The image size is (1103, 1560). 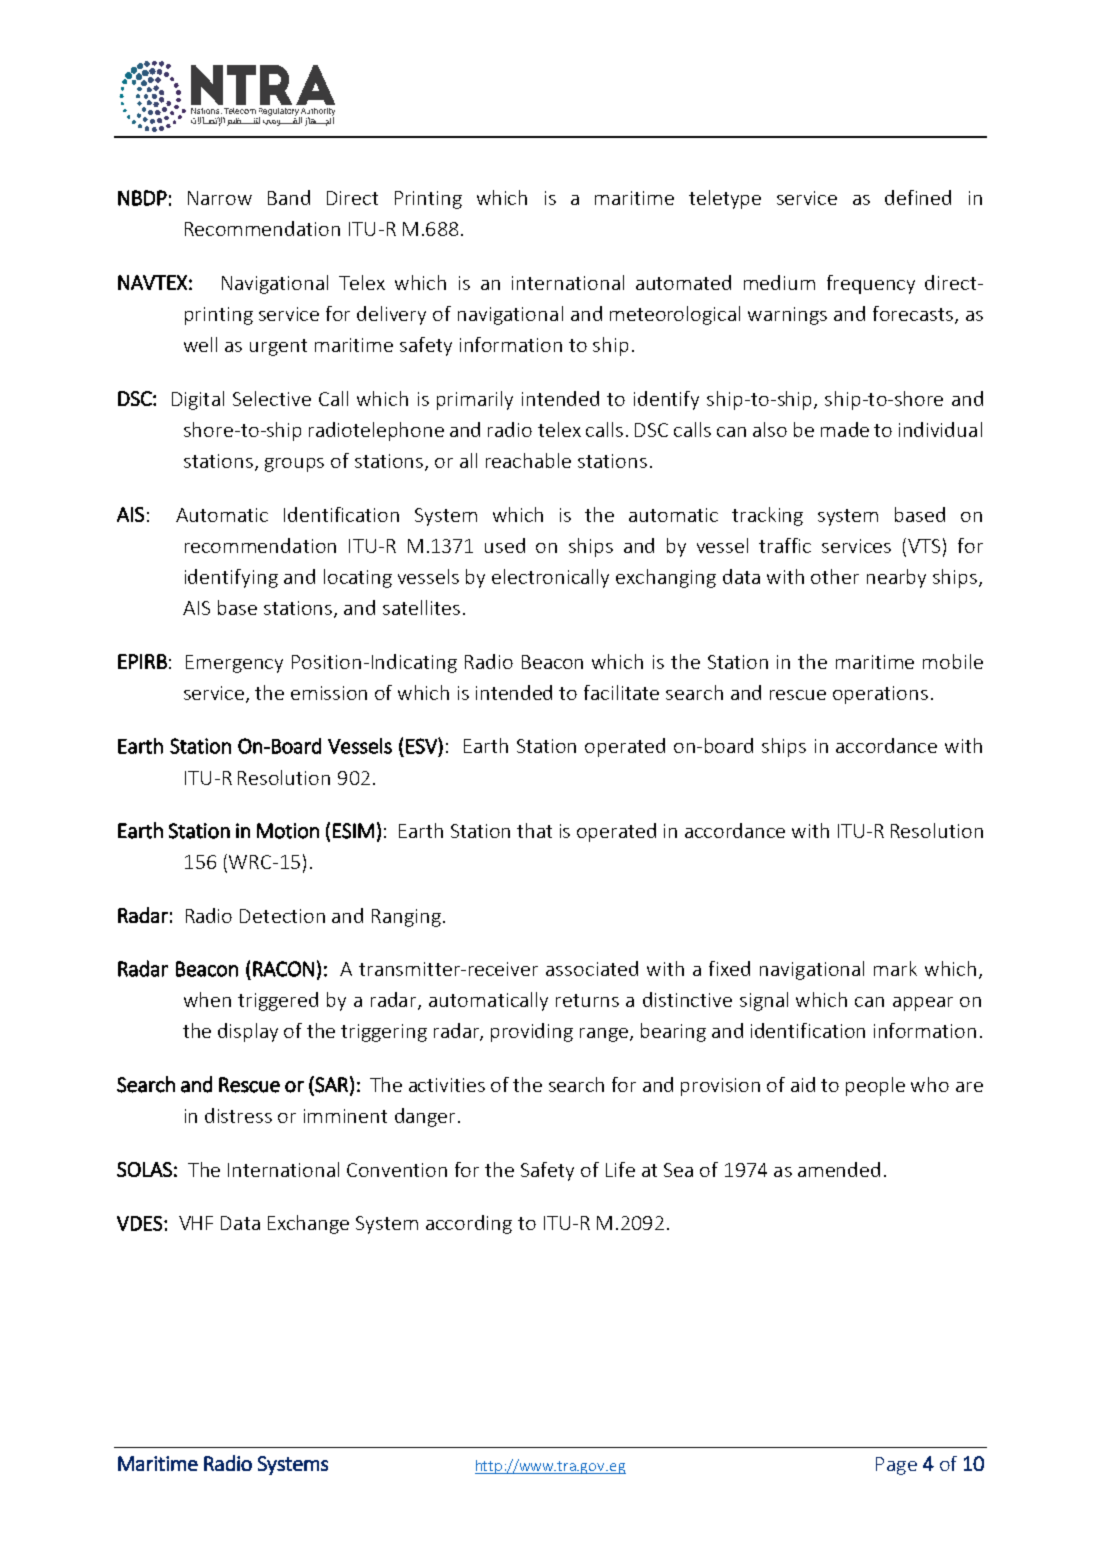 What do you see at coordinates (505, 545) in the page?
I see `used` at bounding box center [505, 545].
